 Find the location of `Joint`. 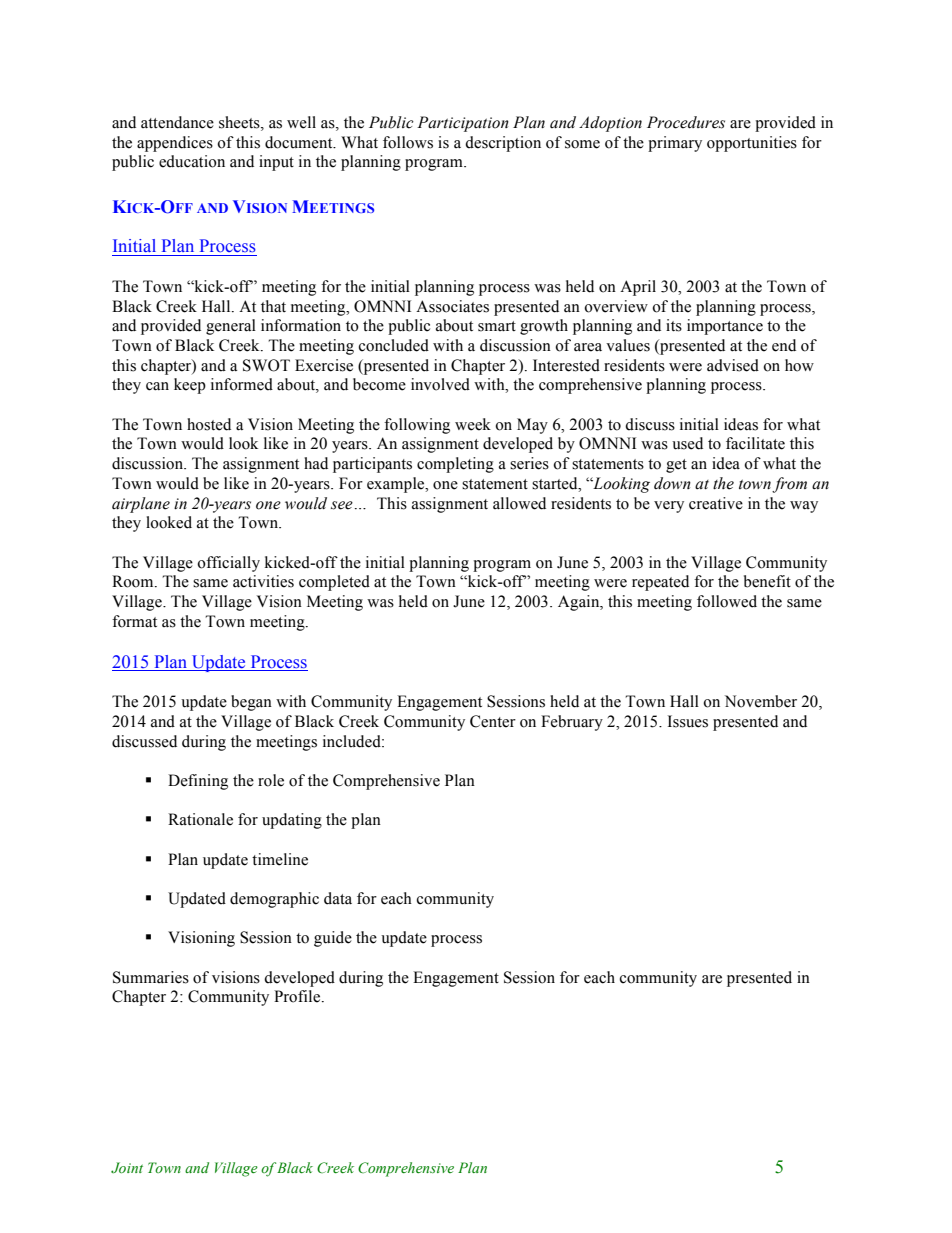

Joint is located at coordinates (127, 1167).
